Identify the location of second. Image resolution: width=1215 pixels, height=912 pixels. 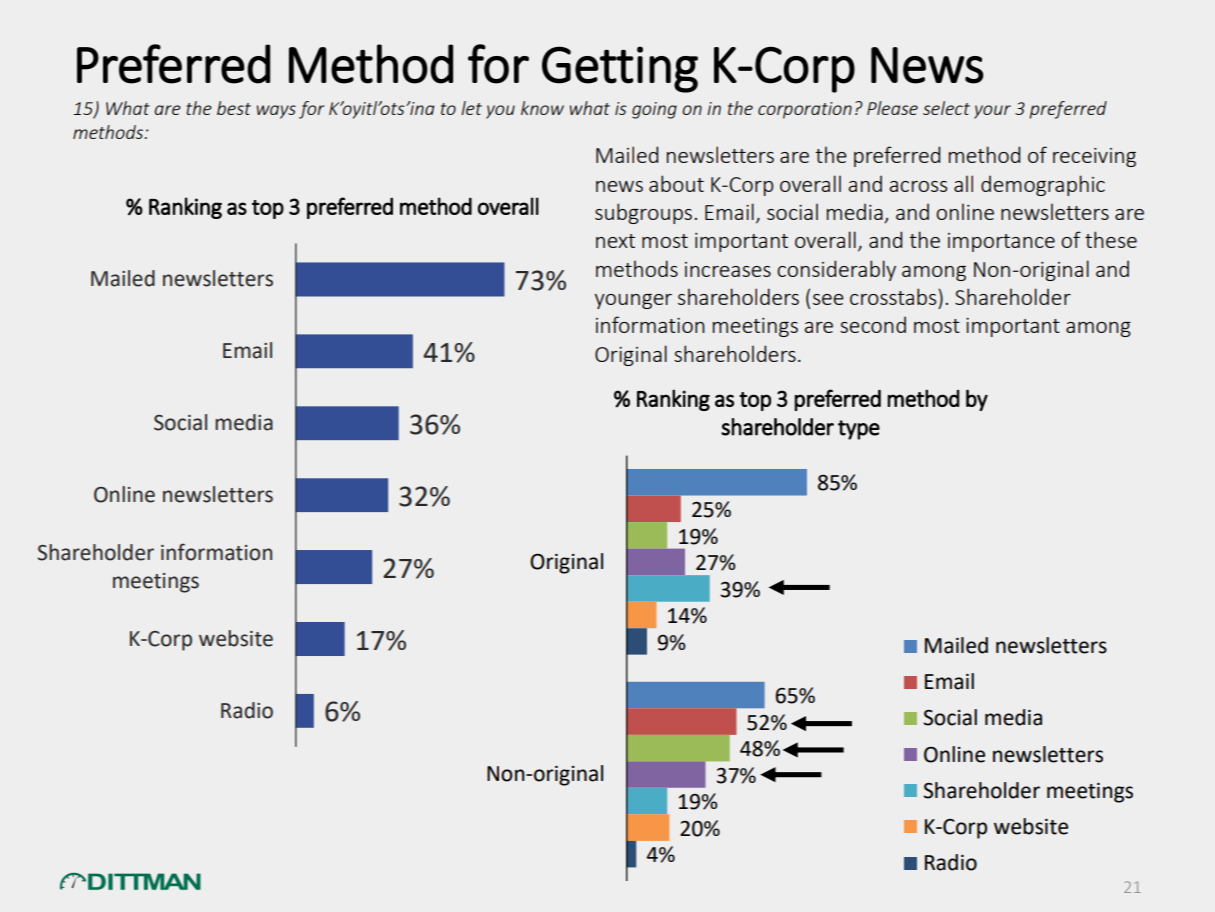
(873, 324).
